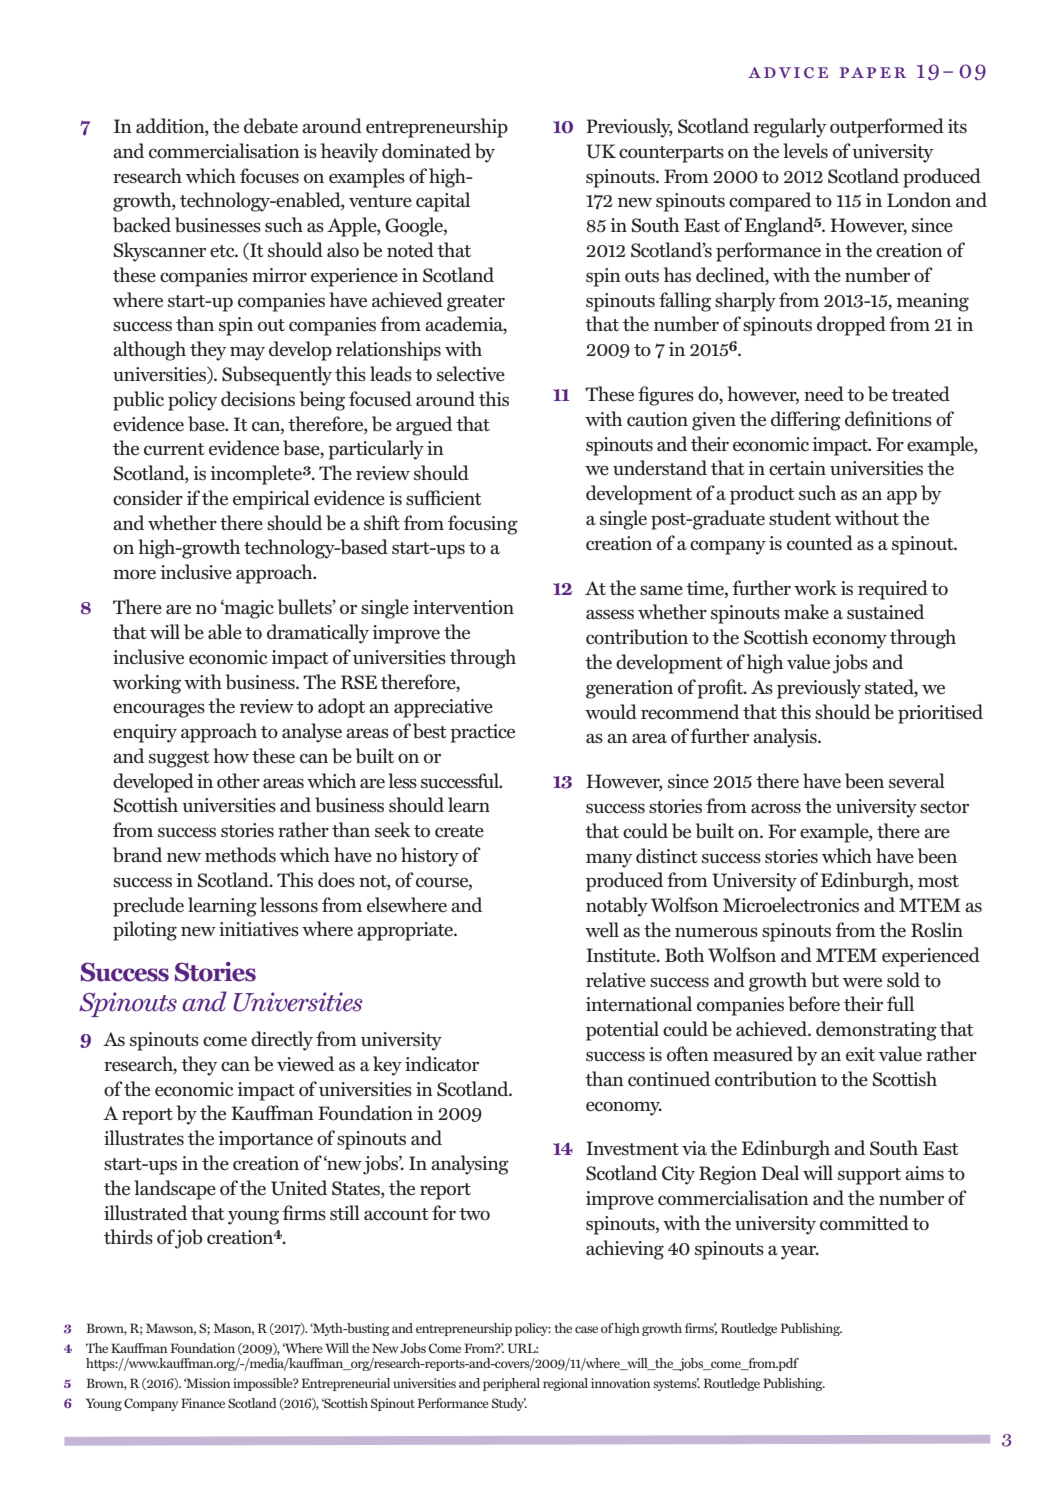 The height and width of the screenshot is (1491, 1054). Describe the element at coordinates (482, 733) in the screenshot. I see `practice` at that location.
